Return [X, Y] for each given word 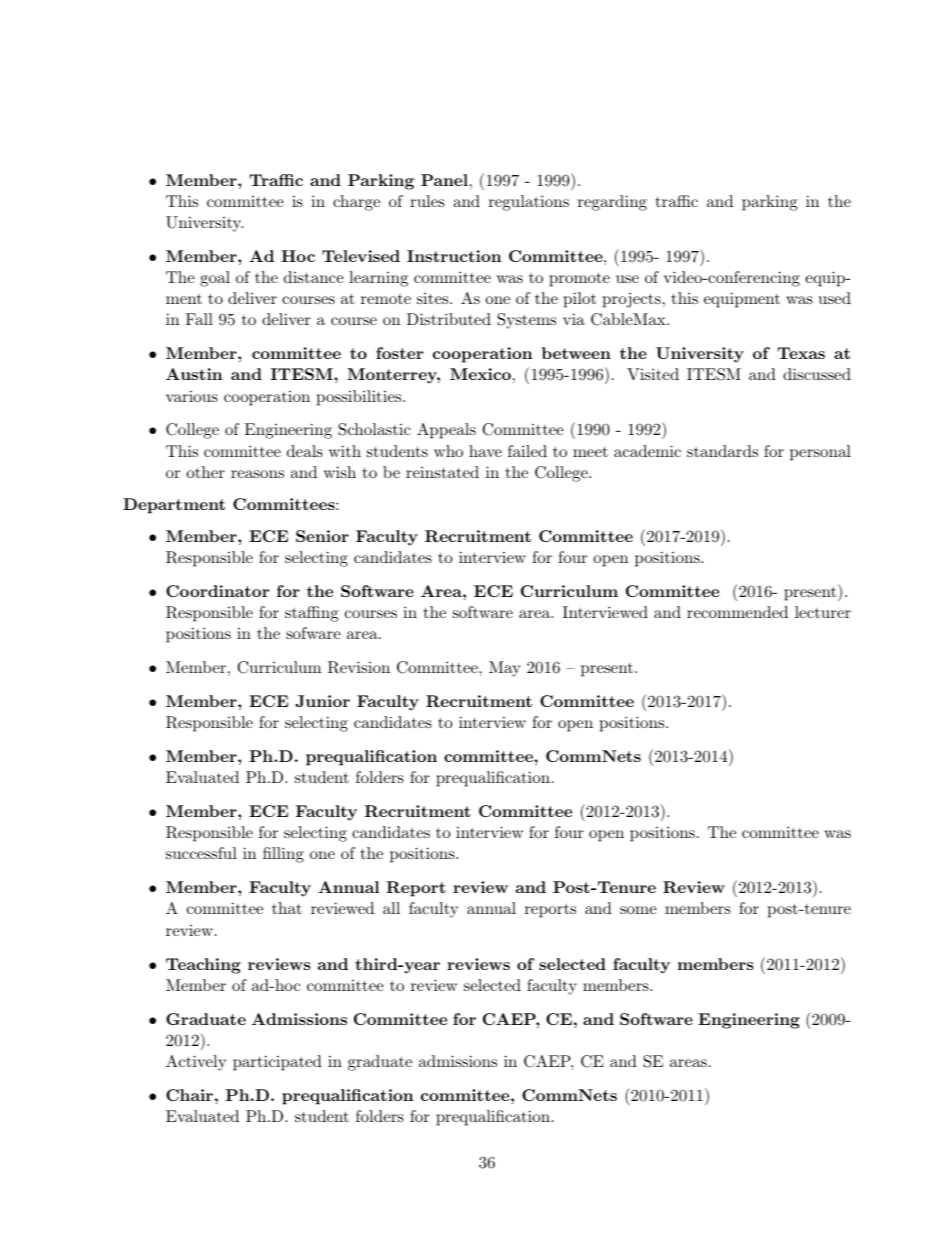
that [287, 908]
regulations [529, 203]
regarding [612, 203]
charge [356, 203]
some [638, 910]
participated [277, 1063]
